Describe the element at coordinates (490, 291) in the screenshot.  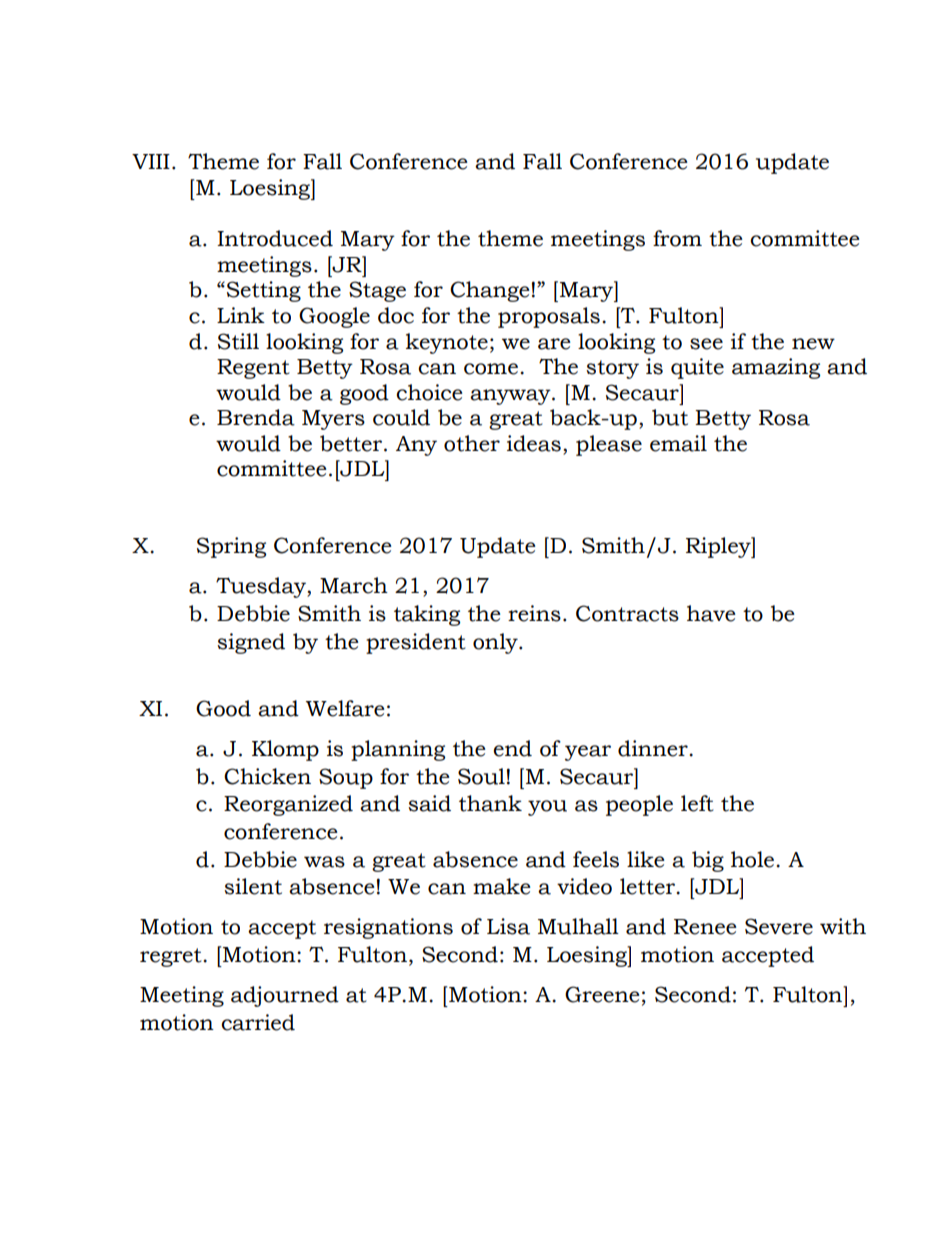
I see `Change` at that location.
